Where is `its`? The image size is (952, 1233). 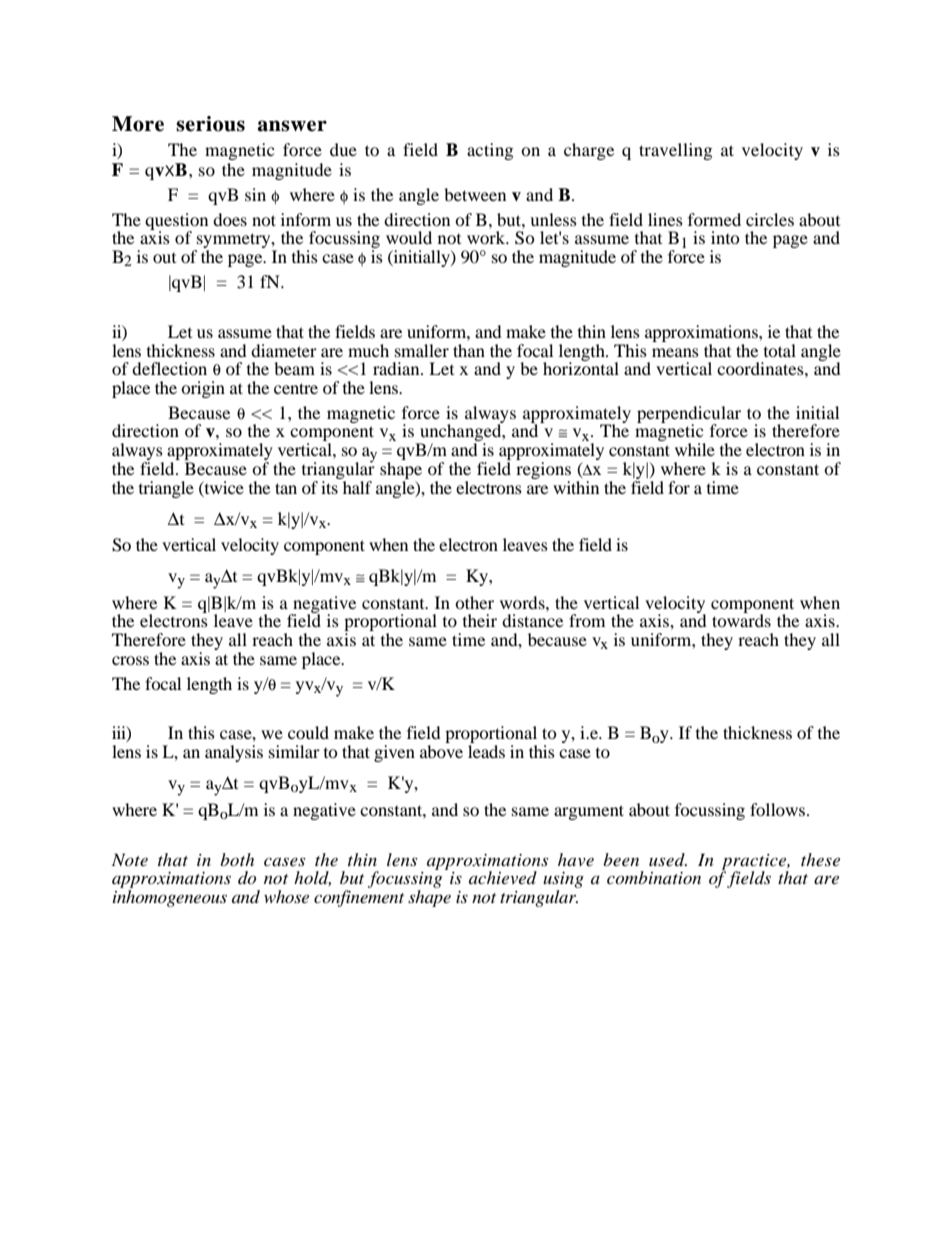 its is located at coordinates (330, 486).
